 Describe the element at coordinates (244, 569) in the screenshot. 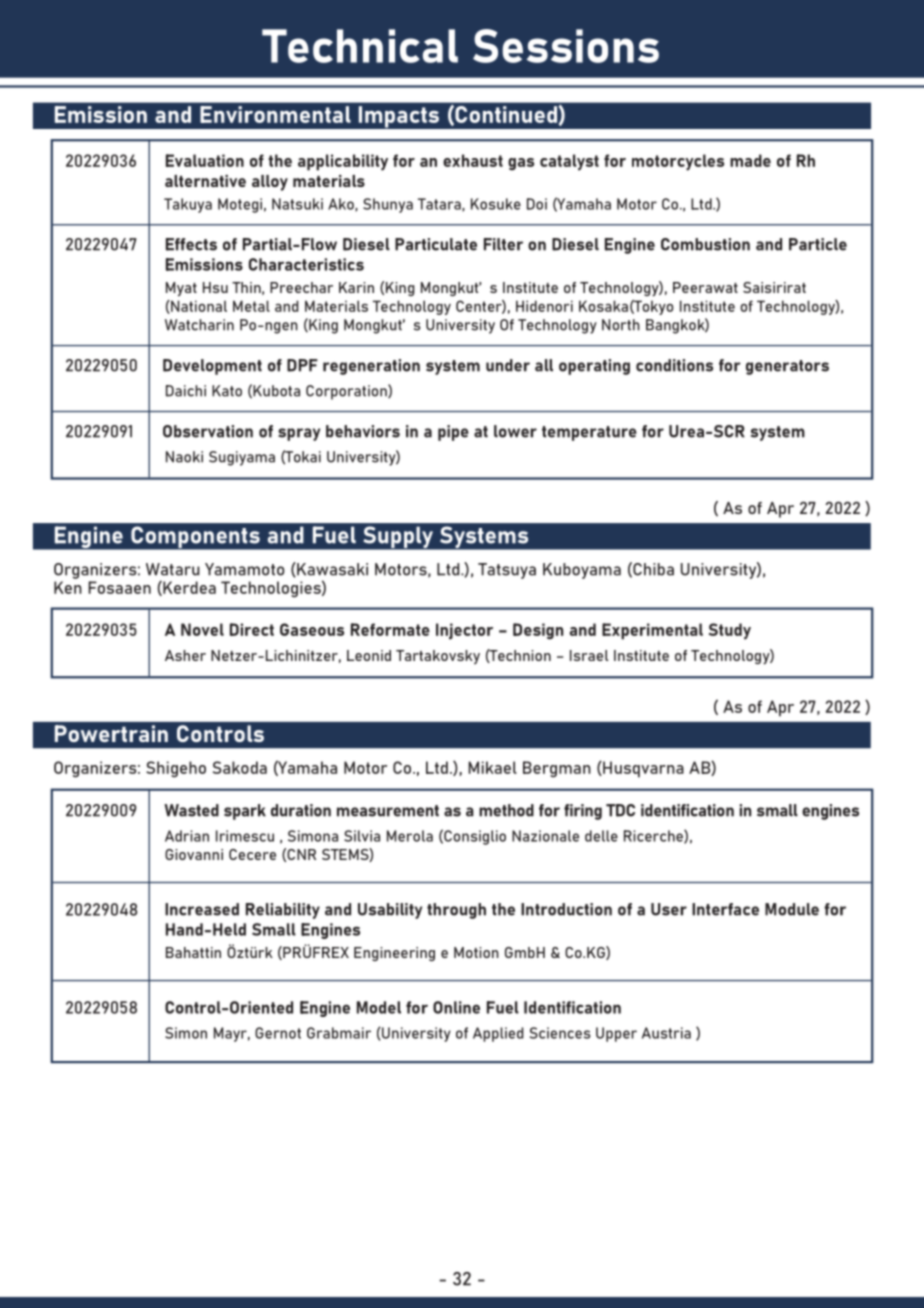

I see `Yamamoto` at that location.
